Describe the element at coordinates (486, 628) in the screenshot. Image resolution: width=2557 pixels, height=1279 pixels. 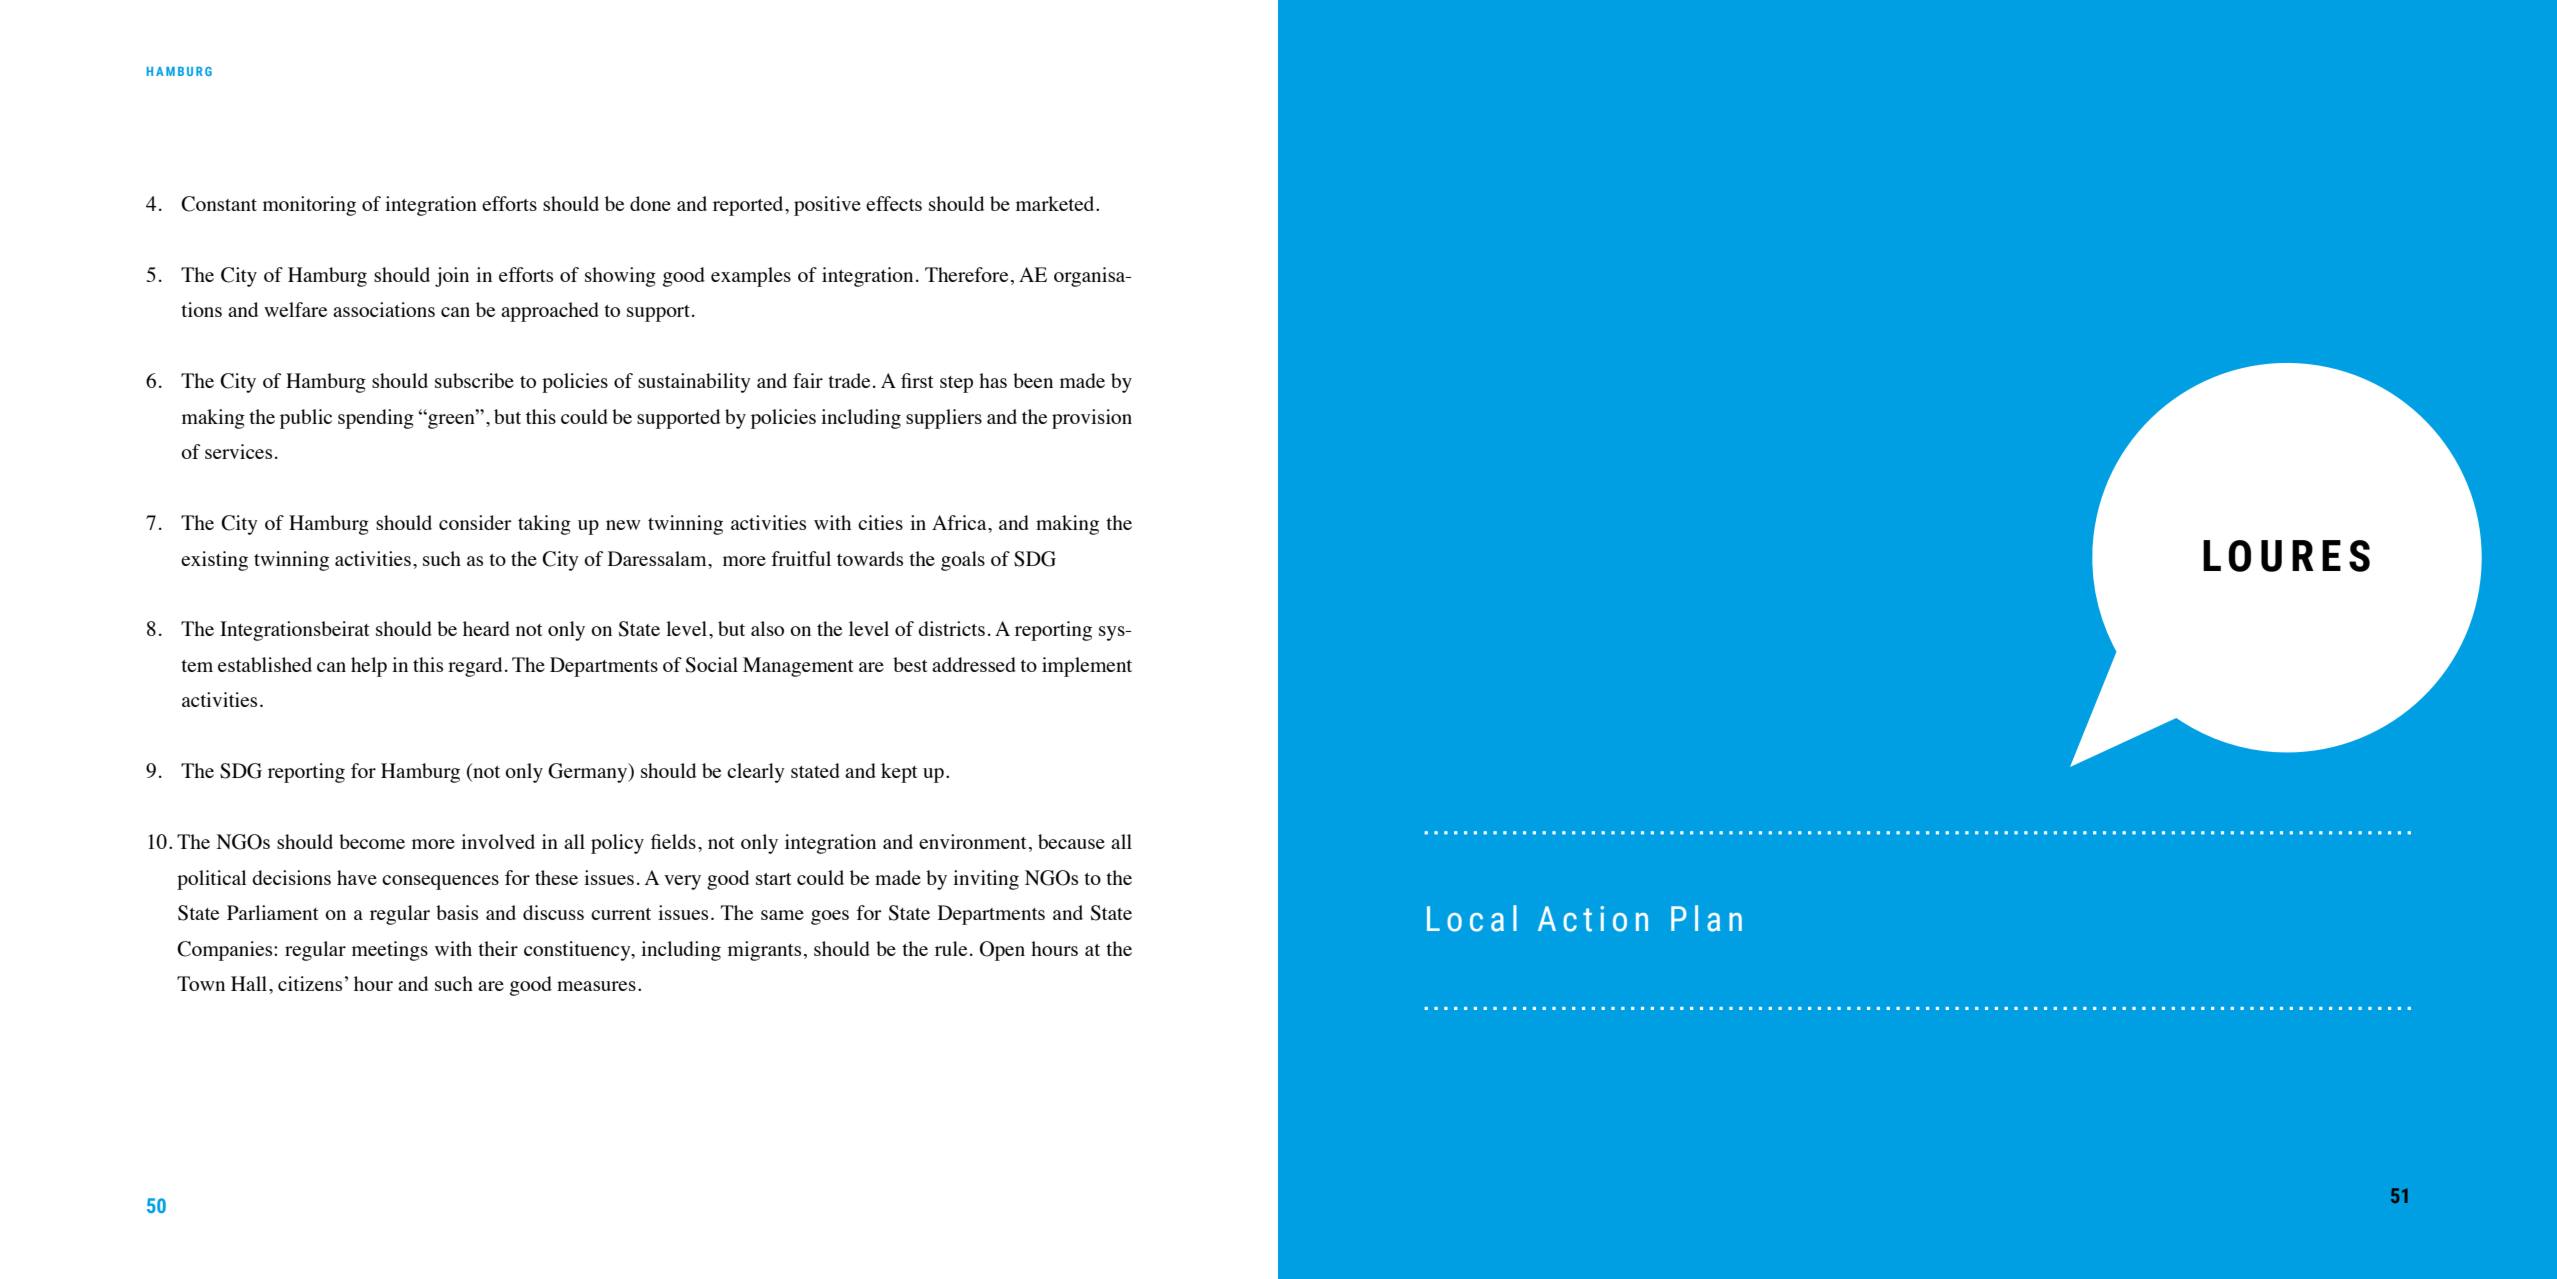
I see `heard` at that location.
